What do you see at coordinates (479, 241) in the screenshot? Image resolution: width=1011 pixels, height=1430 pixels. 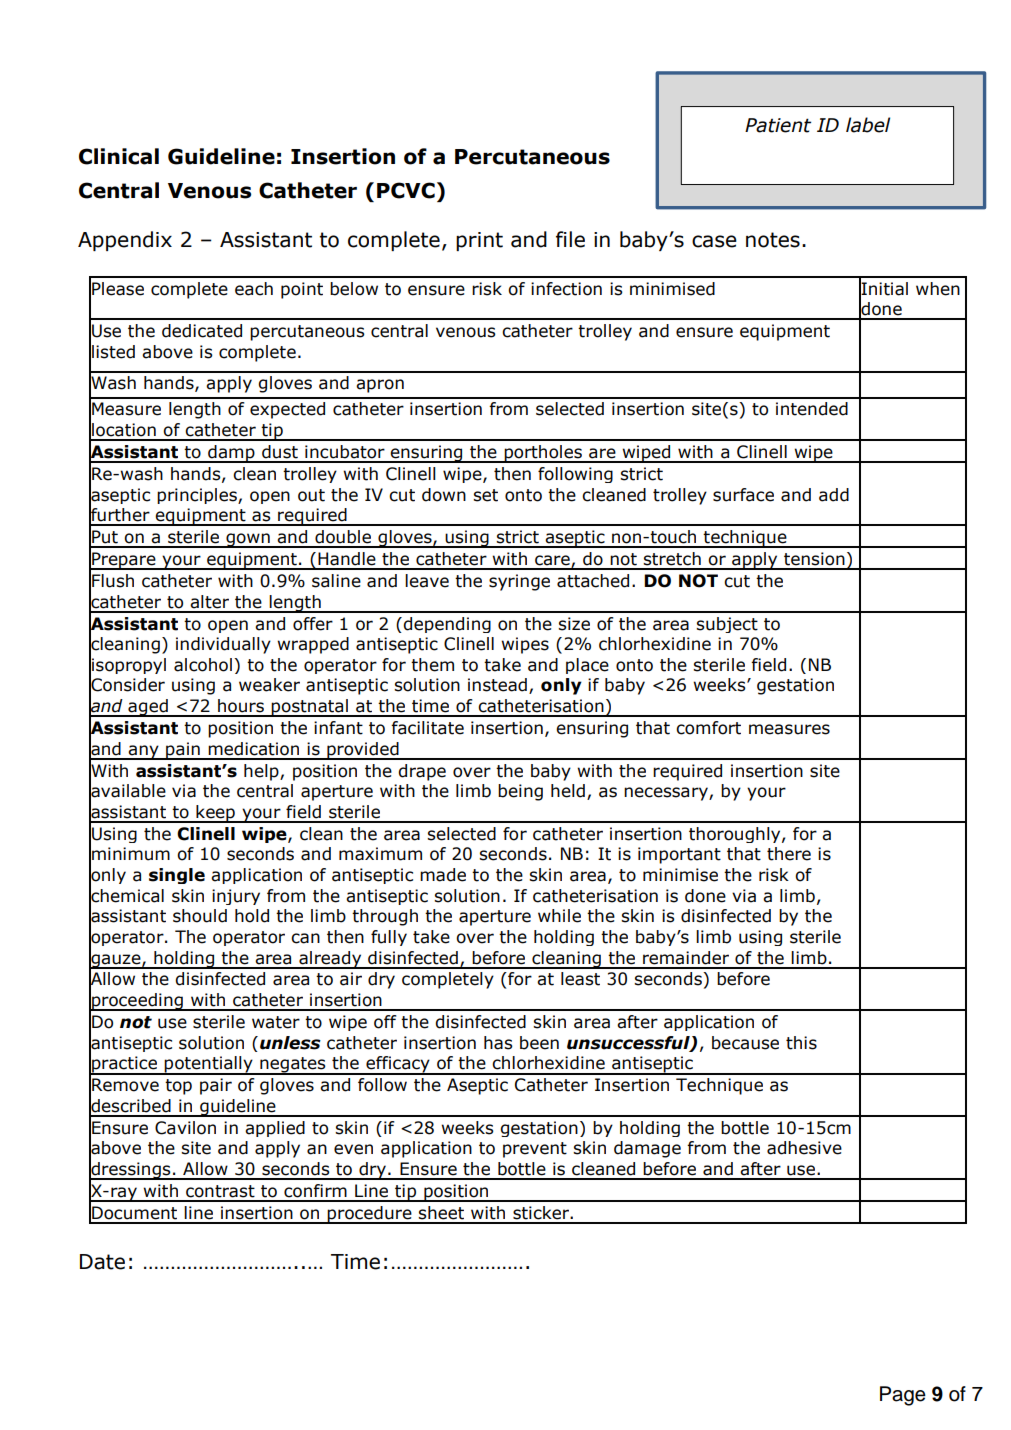 I see `print` at bounding box center [479, 241].
